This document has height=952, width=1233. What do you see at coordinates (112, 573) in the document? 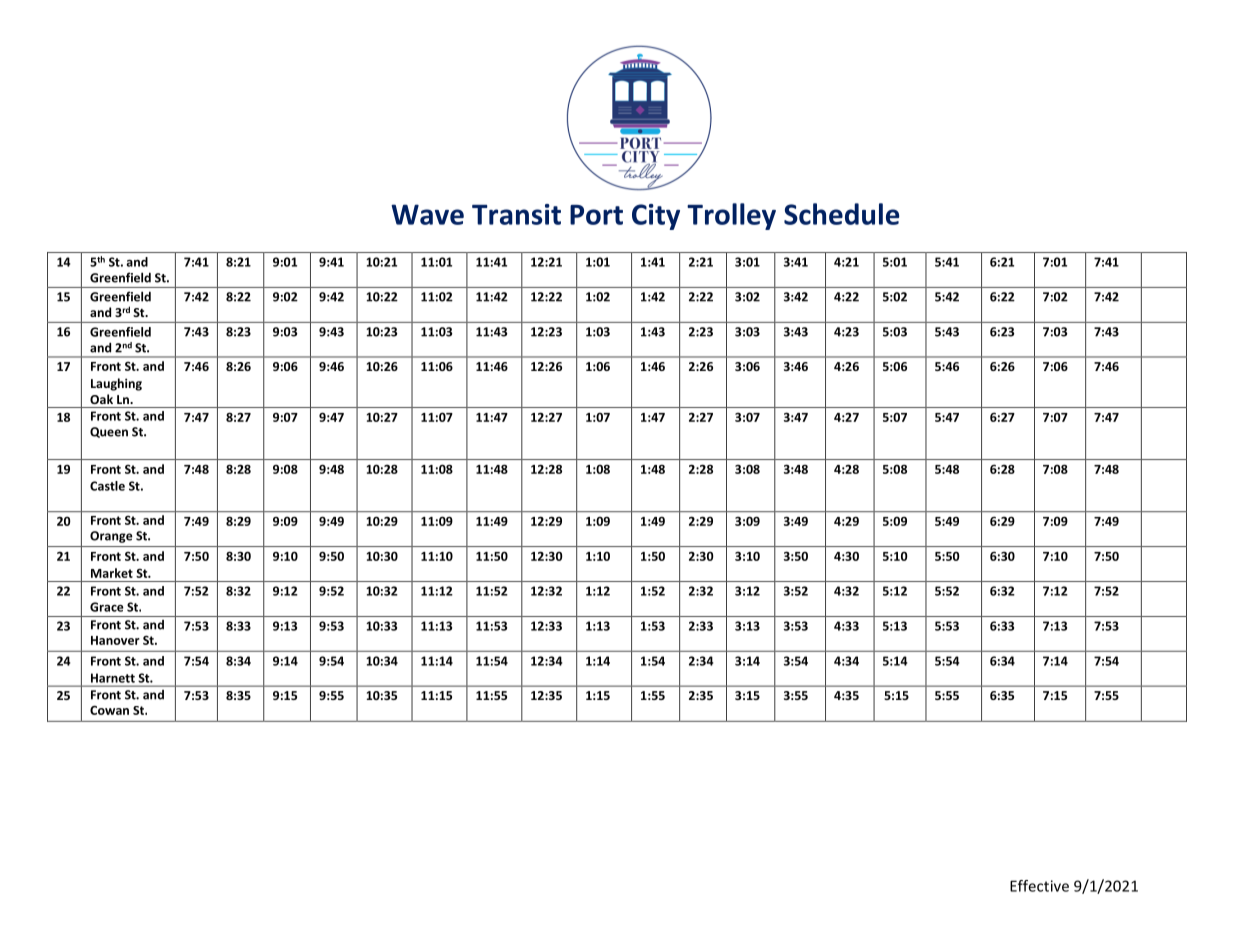
I see `Market` at bounding box center [112, 573].
